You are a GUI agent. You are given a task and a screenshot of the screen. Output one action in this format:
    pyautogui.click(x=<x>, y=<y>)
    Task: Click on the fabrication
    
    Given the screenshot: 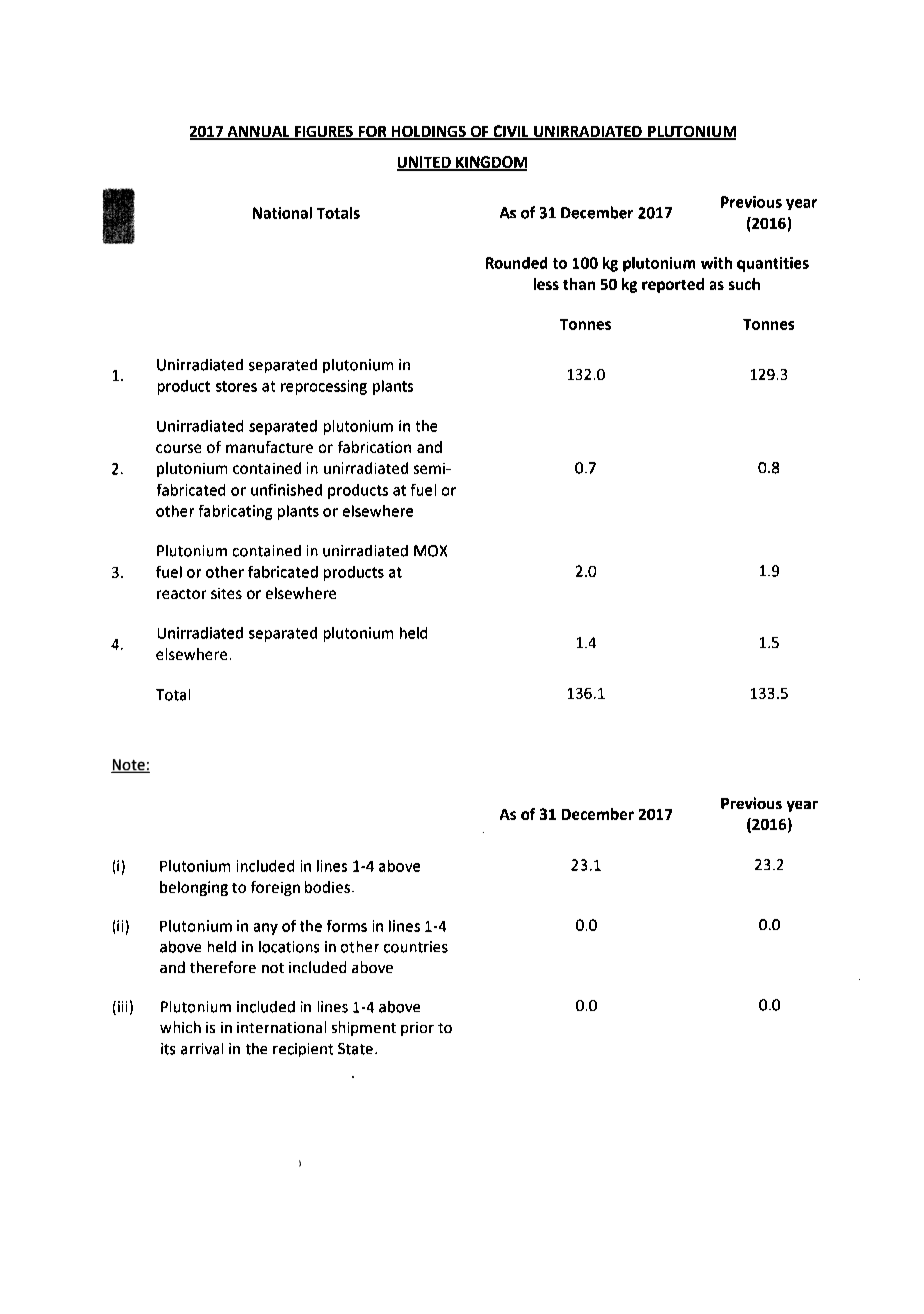 What is the action you would take?
    pyautogui.click(x=374, y=447)
